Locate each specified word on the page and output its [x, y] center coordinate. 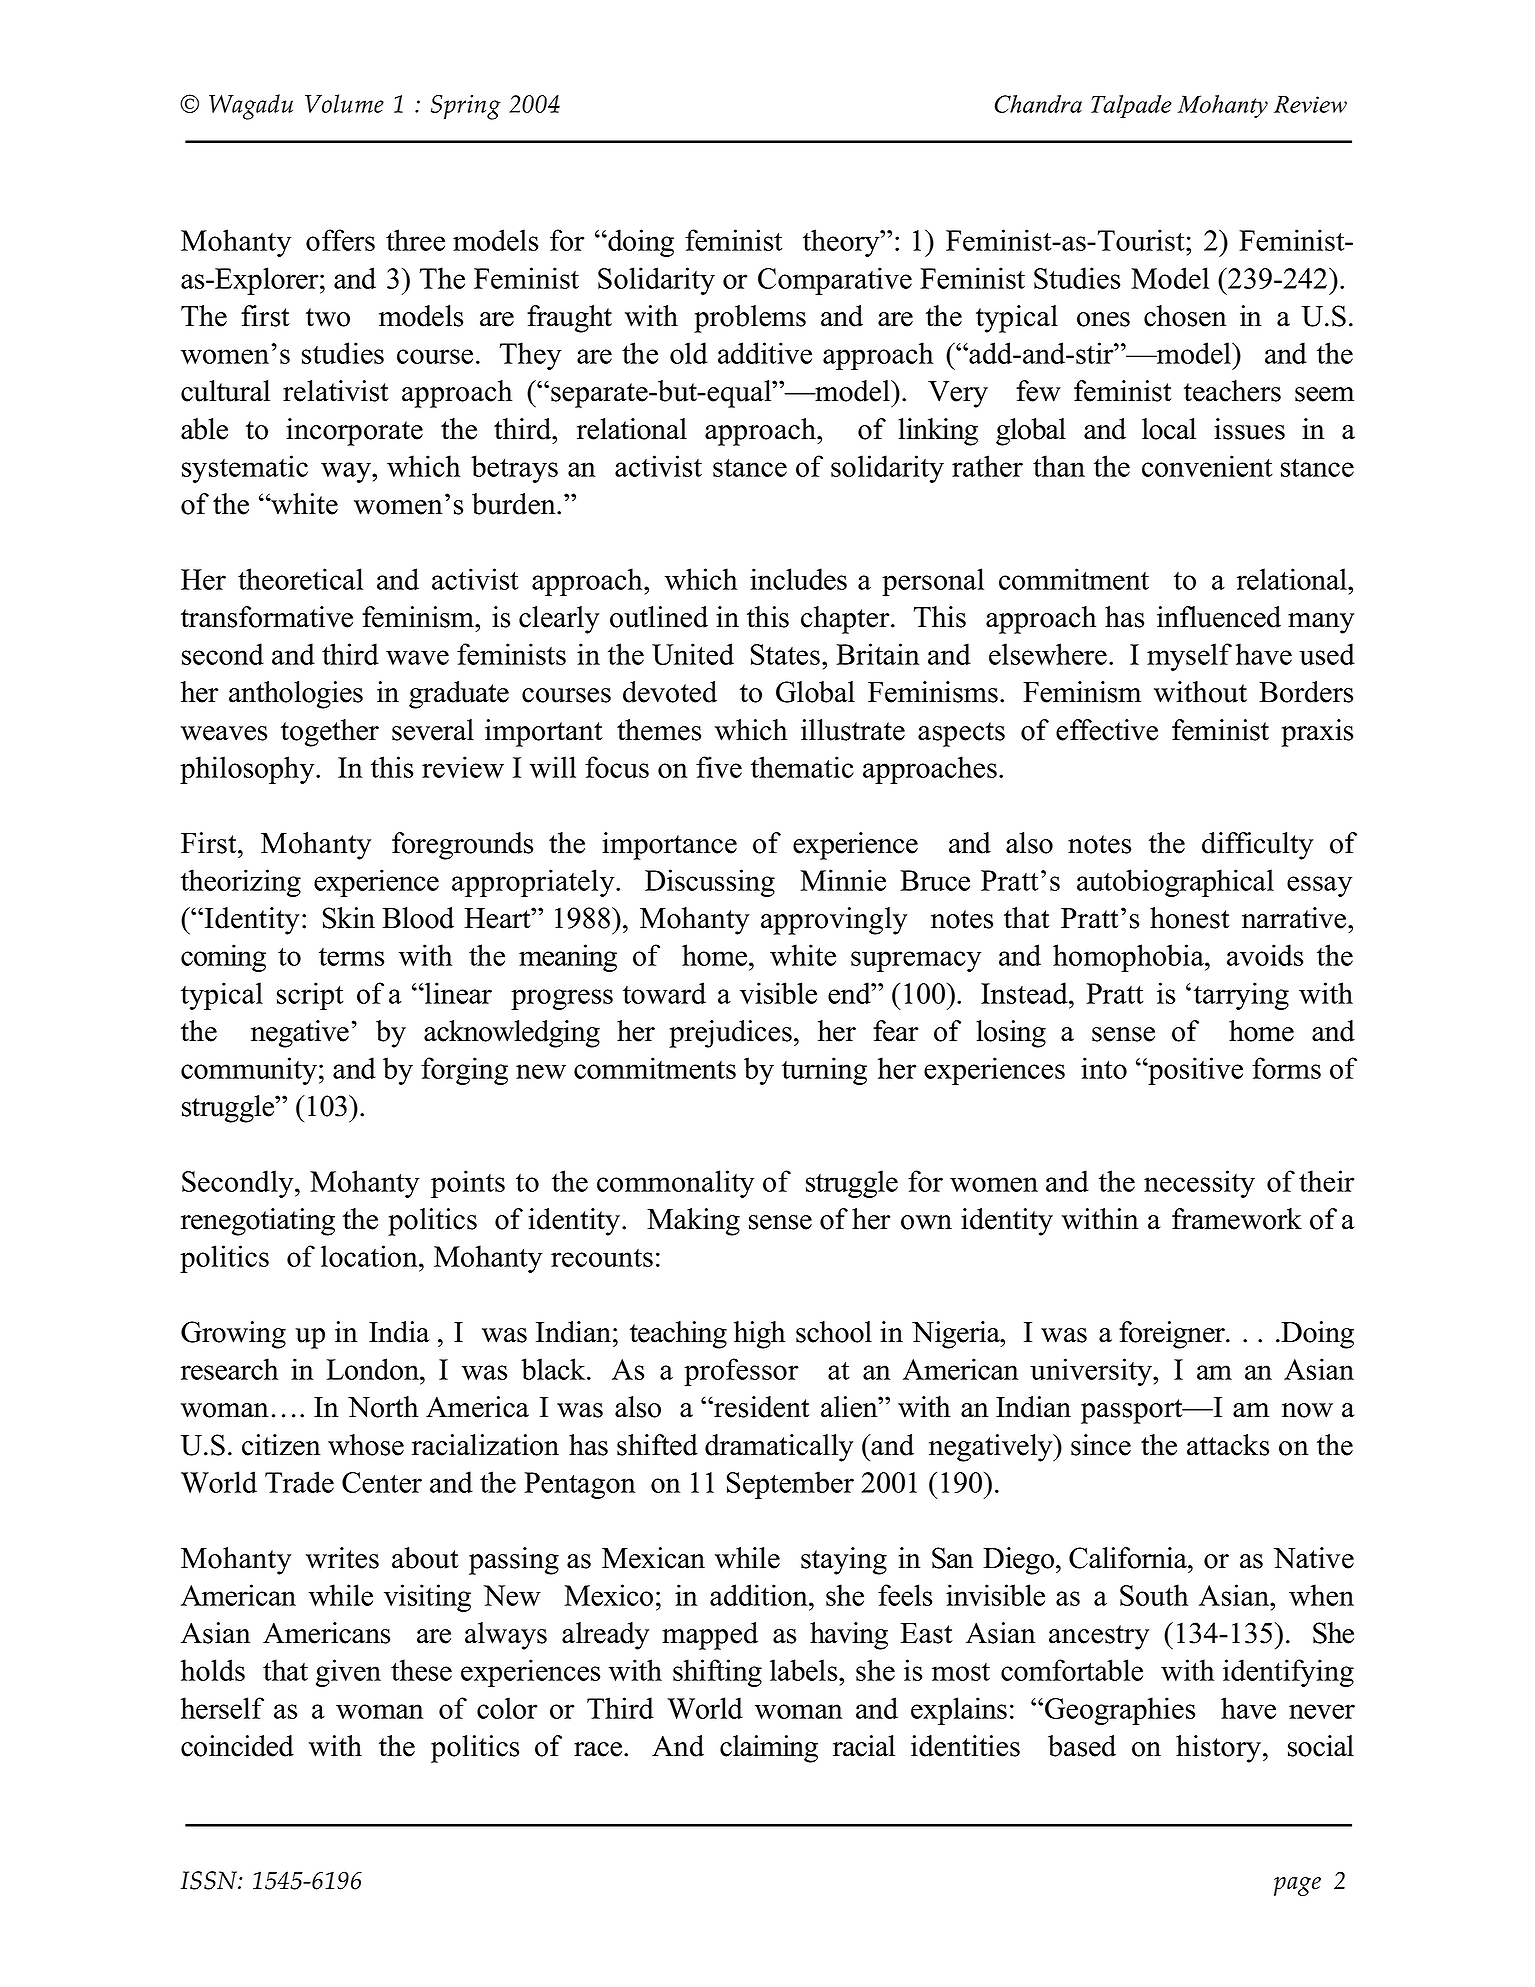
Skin [349, 918]
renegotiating [258, 1222]
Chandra [1038, 104]
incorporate [354, 432]
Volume [344, 103]
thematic [802, 767]
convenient [1207, 466]
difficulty [1257, 846]
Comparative [835, 281]
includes [798, 579]
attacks [1228, 1445]
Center [382, 1482]
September [790, 1485]
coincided [237, 1746]
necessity [1199, 1184]
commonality [675, 1184]
